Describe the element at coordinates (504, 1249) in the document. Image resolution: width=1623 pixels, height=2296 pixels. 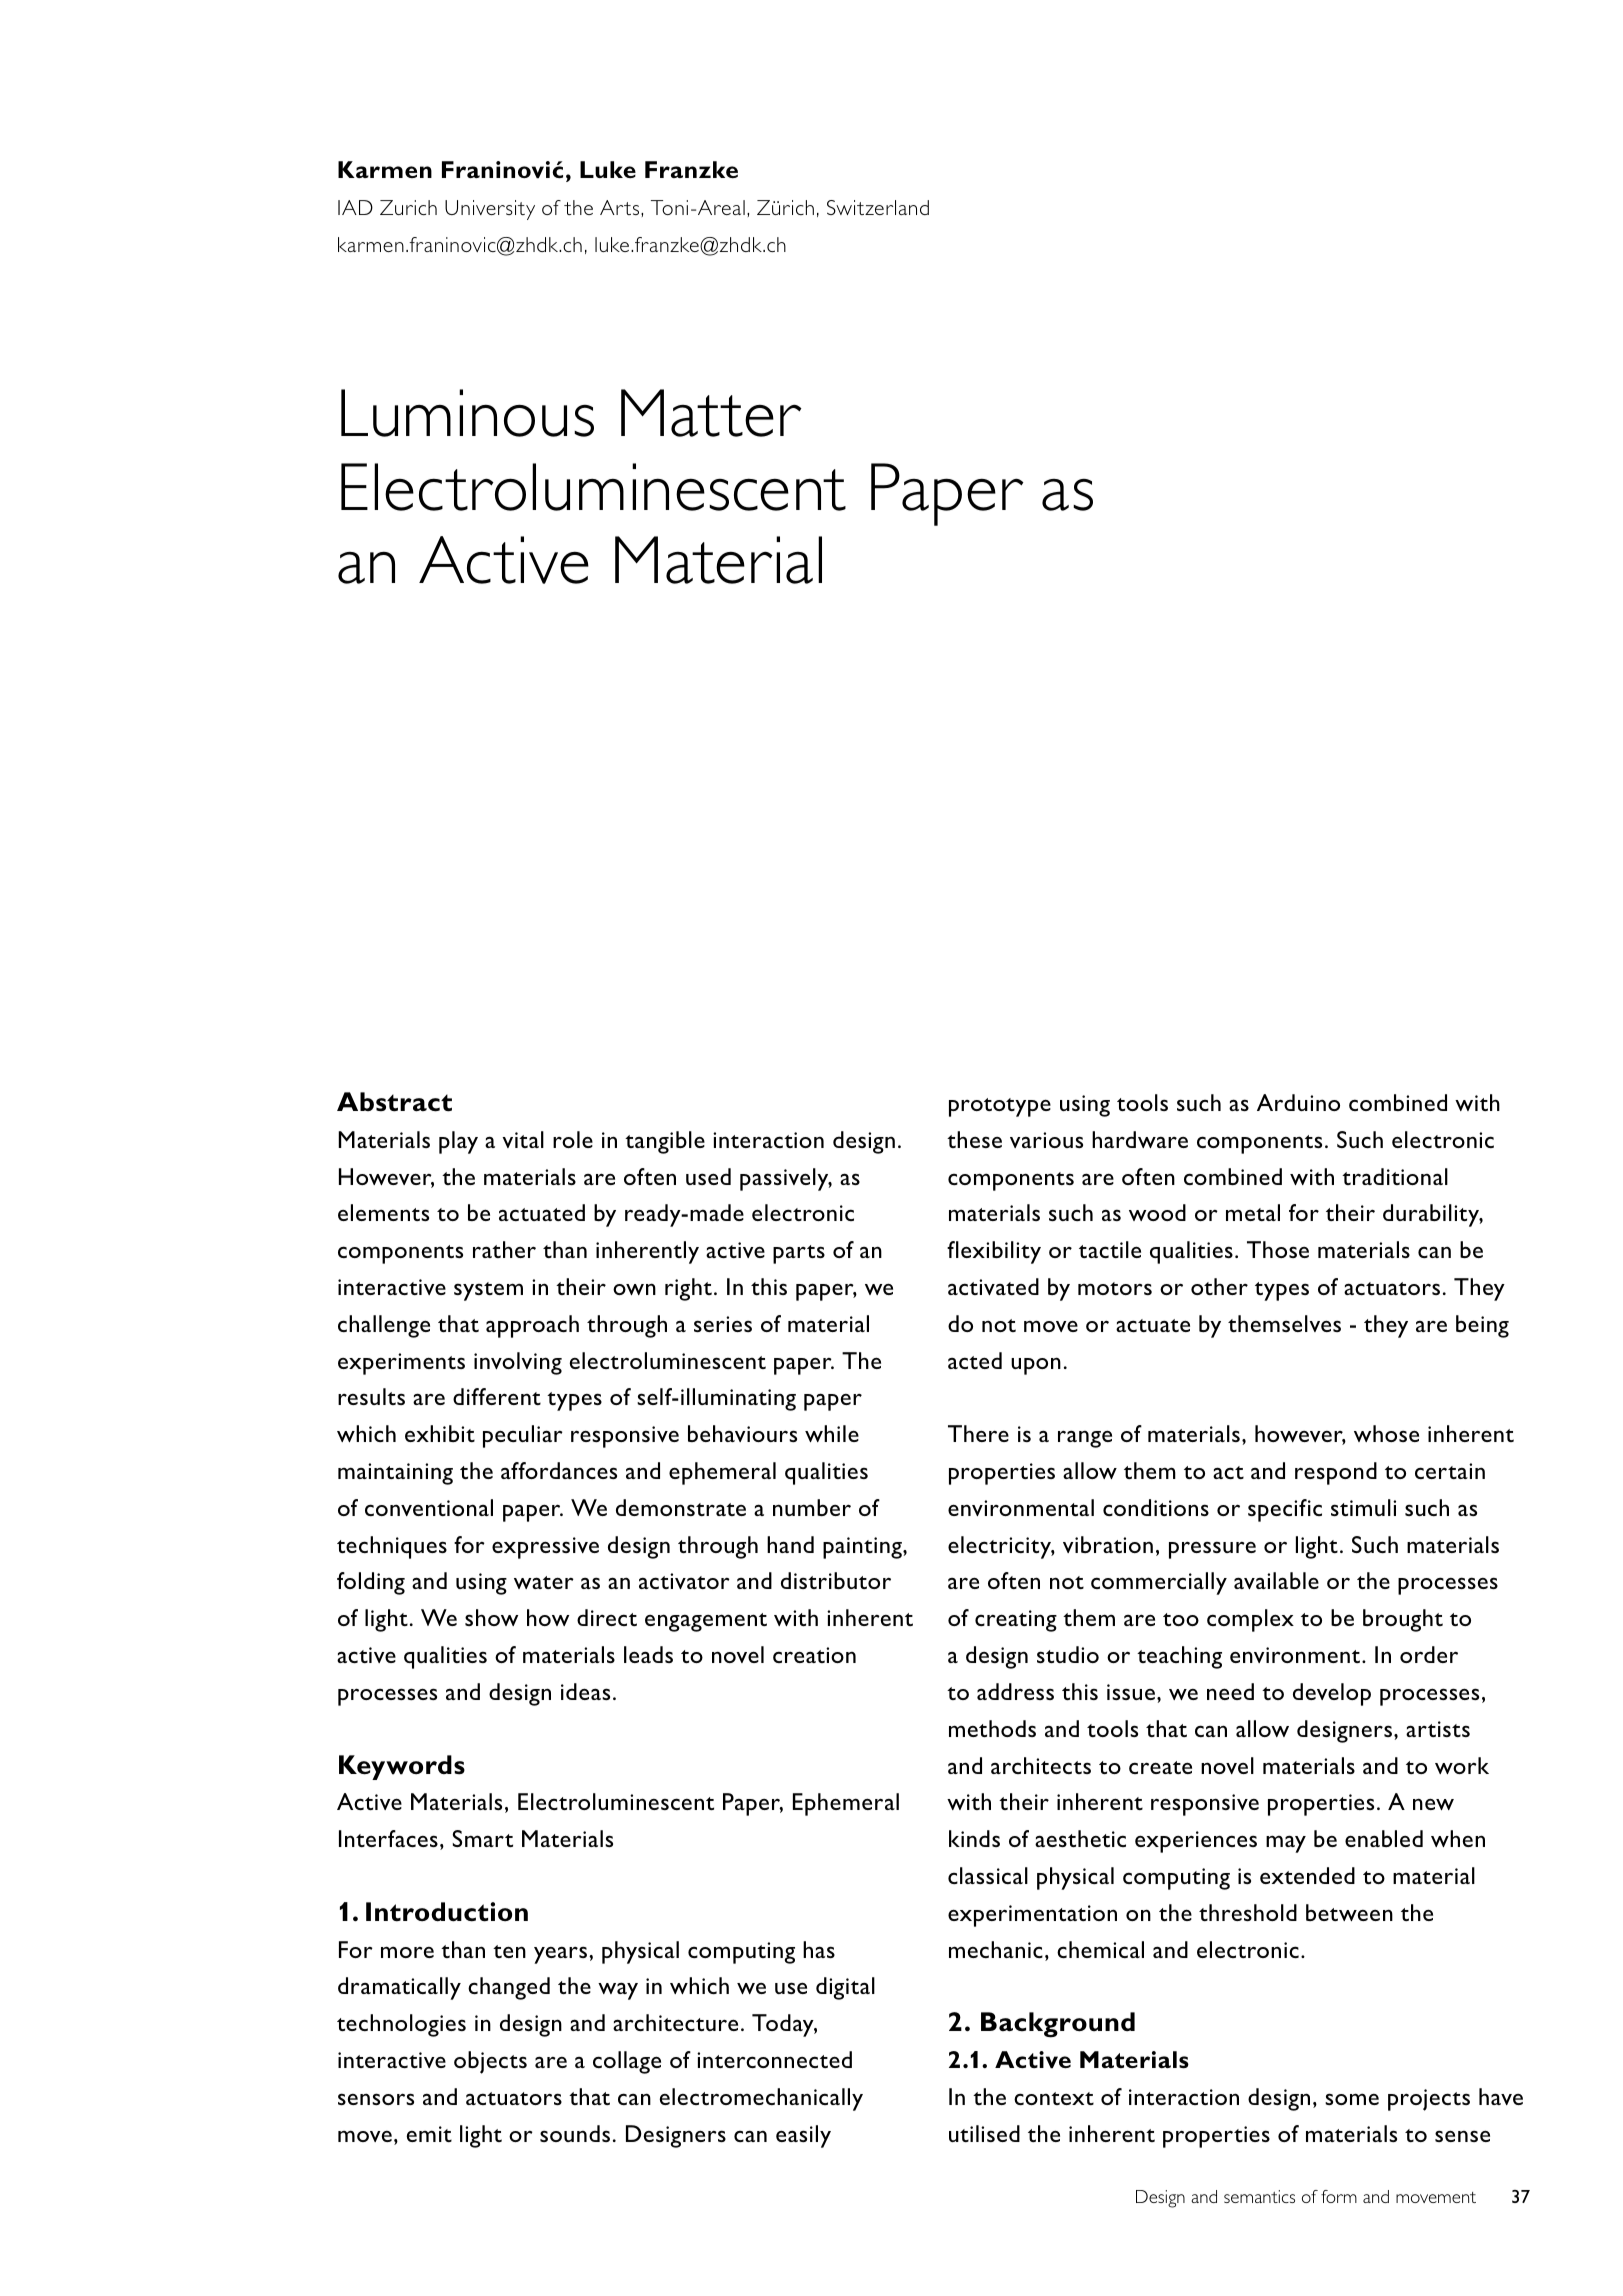
I see `rather` at that location.
